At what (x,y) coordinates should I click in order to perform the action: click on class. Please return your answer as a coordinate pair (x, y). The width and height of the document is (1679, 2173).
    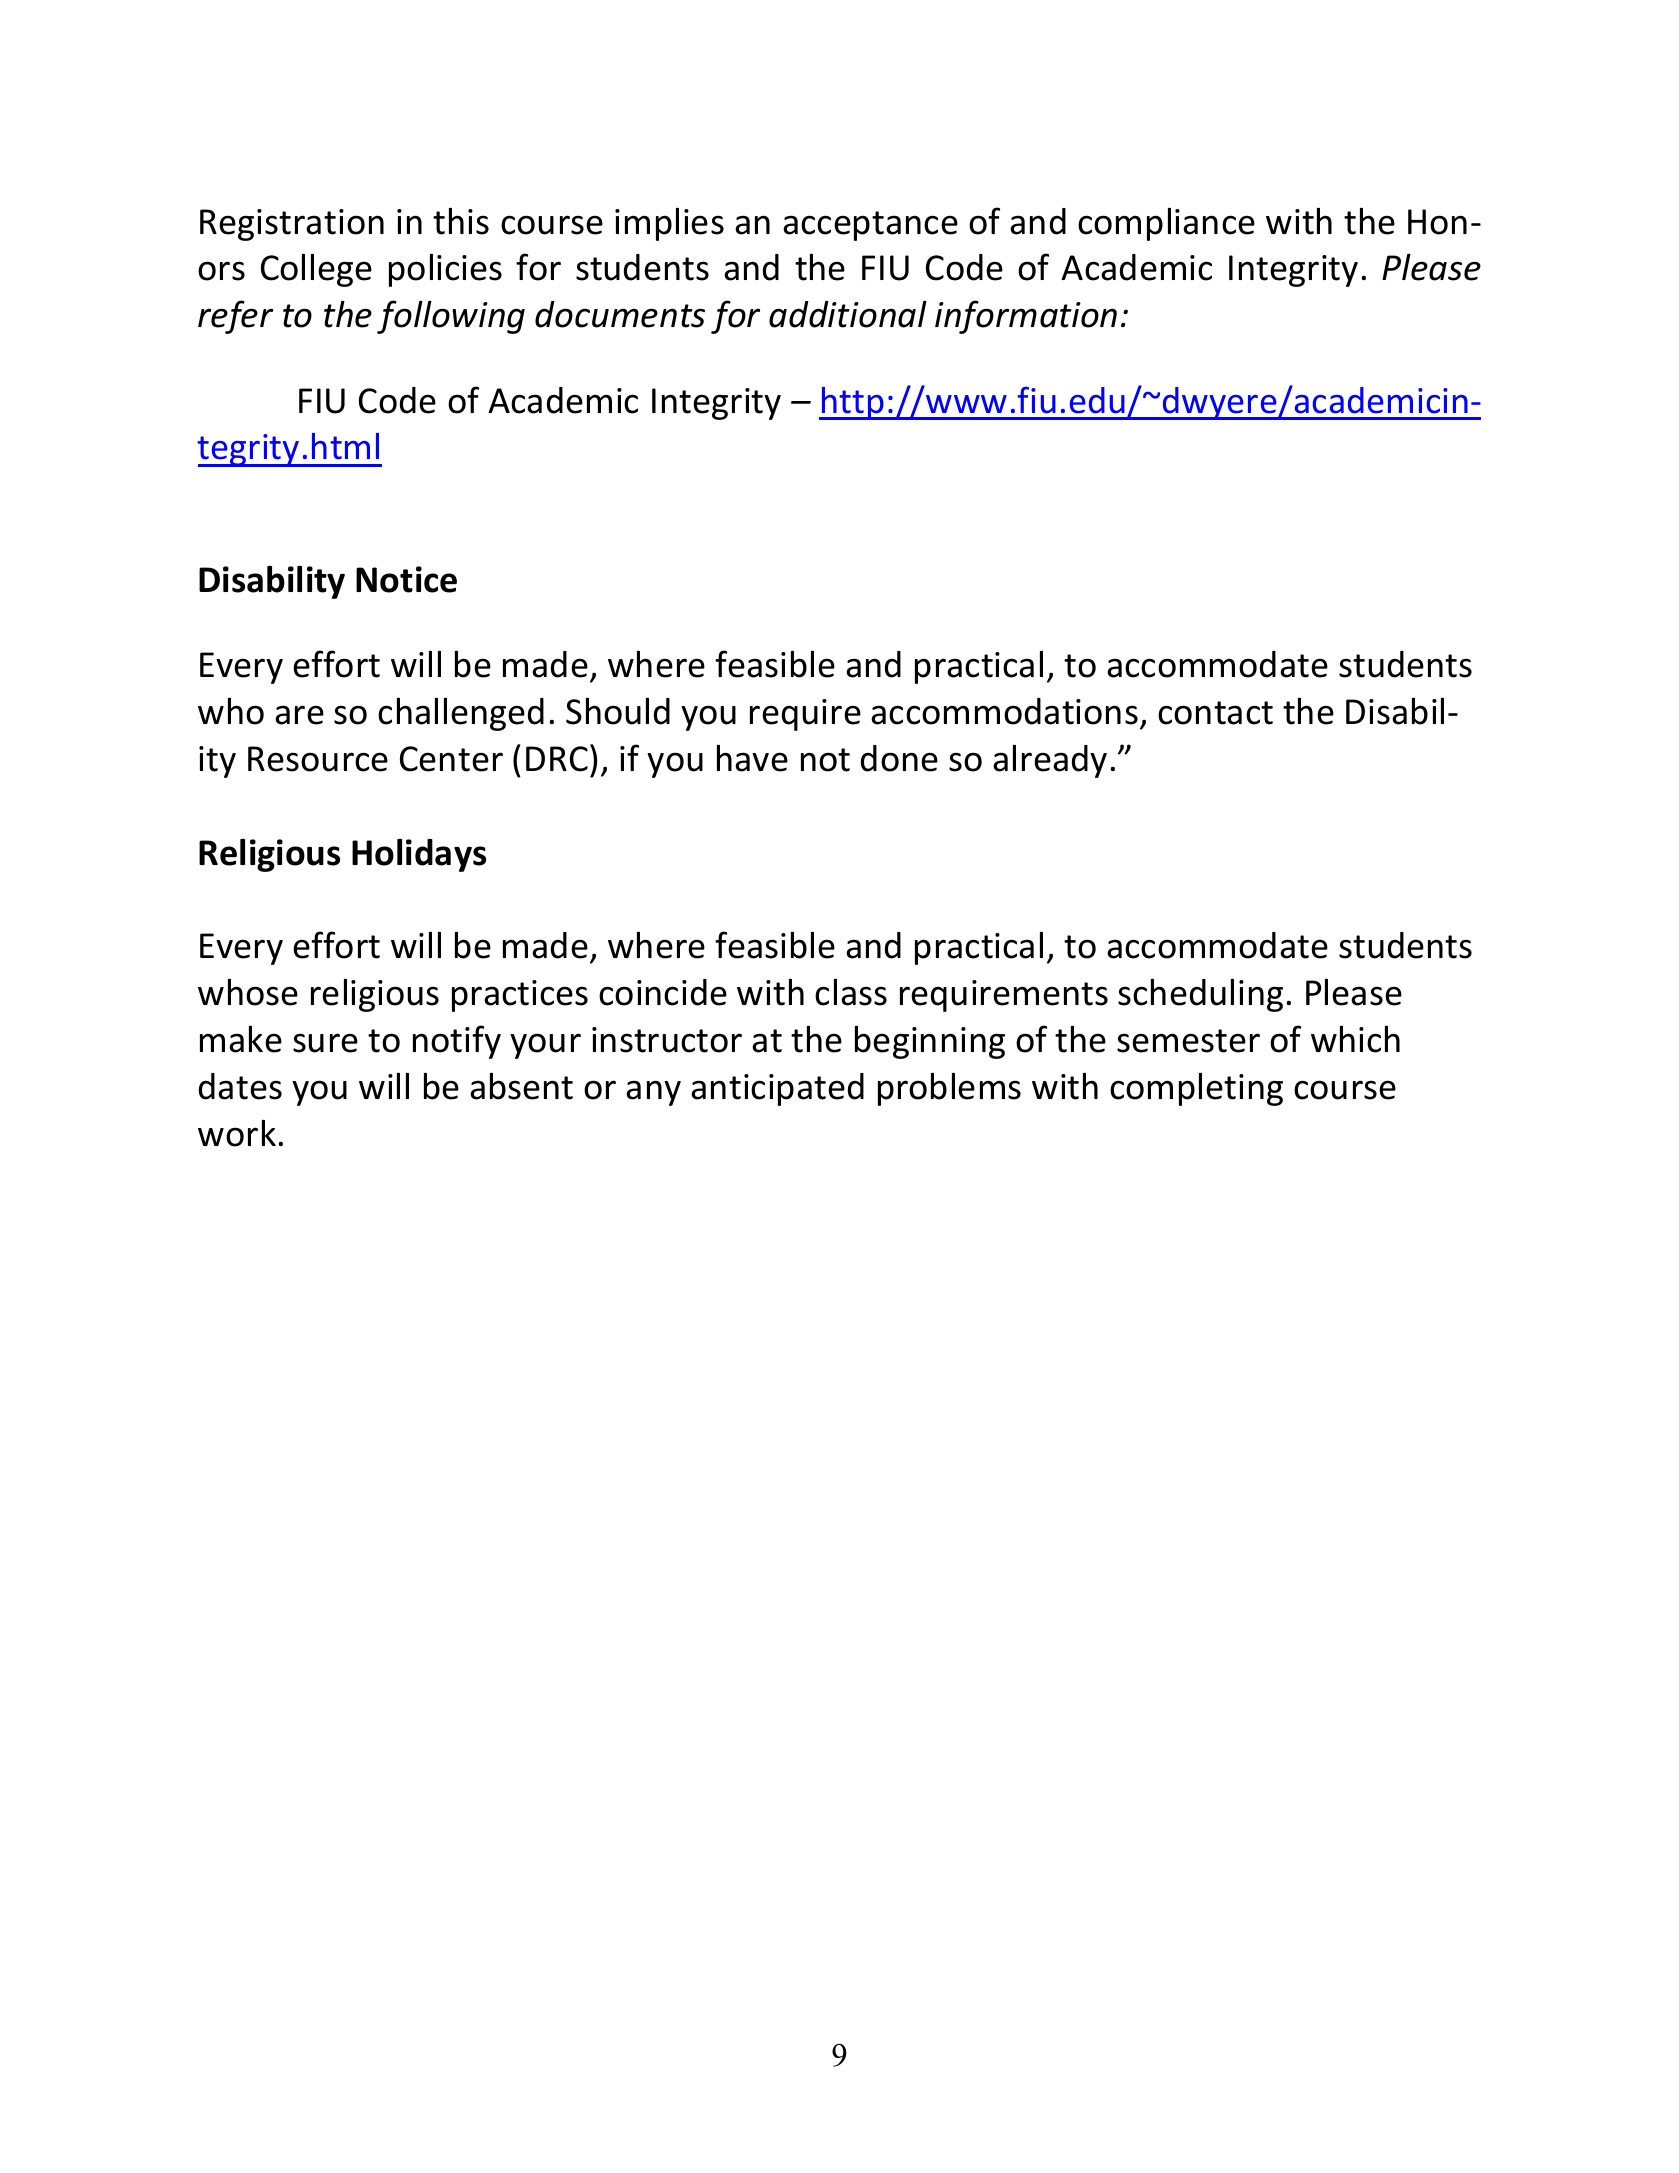
    Looking at the image, I should click on (851, 992).
